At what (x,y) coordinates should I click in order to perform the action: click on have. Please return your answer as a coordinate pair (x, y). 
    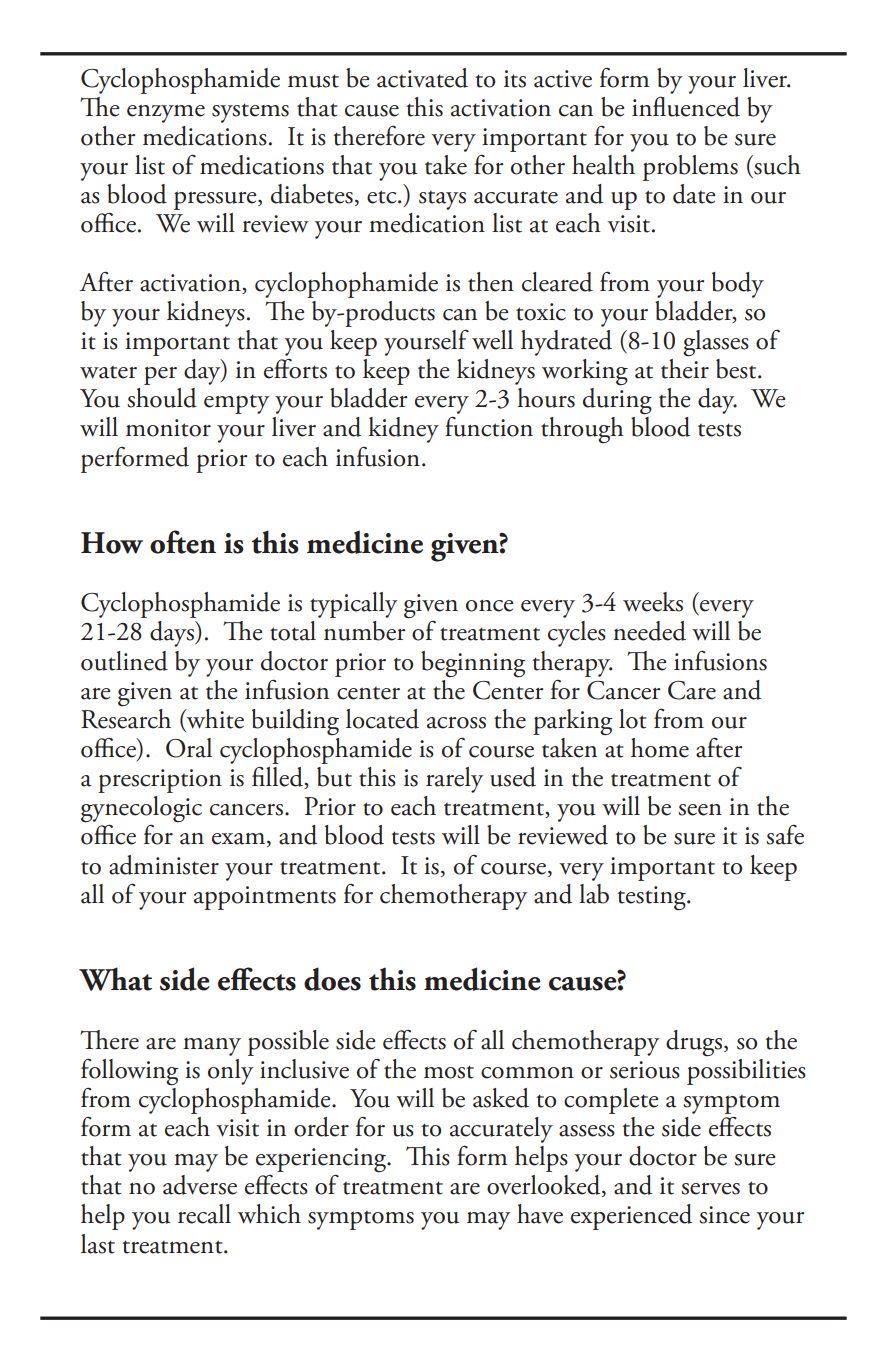
    Looking at the image, I should click on (540, 1214).
